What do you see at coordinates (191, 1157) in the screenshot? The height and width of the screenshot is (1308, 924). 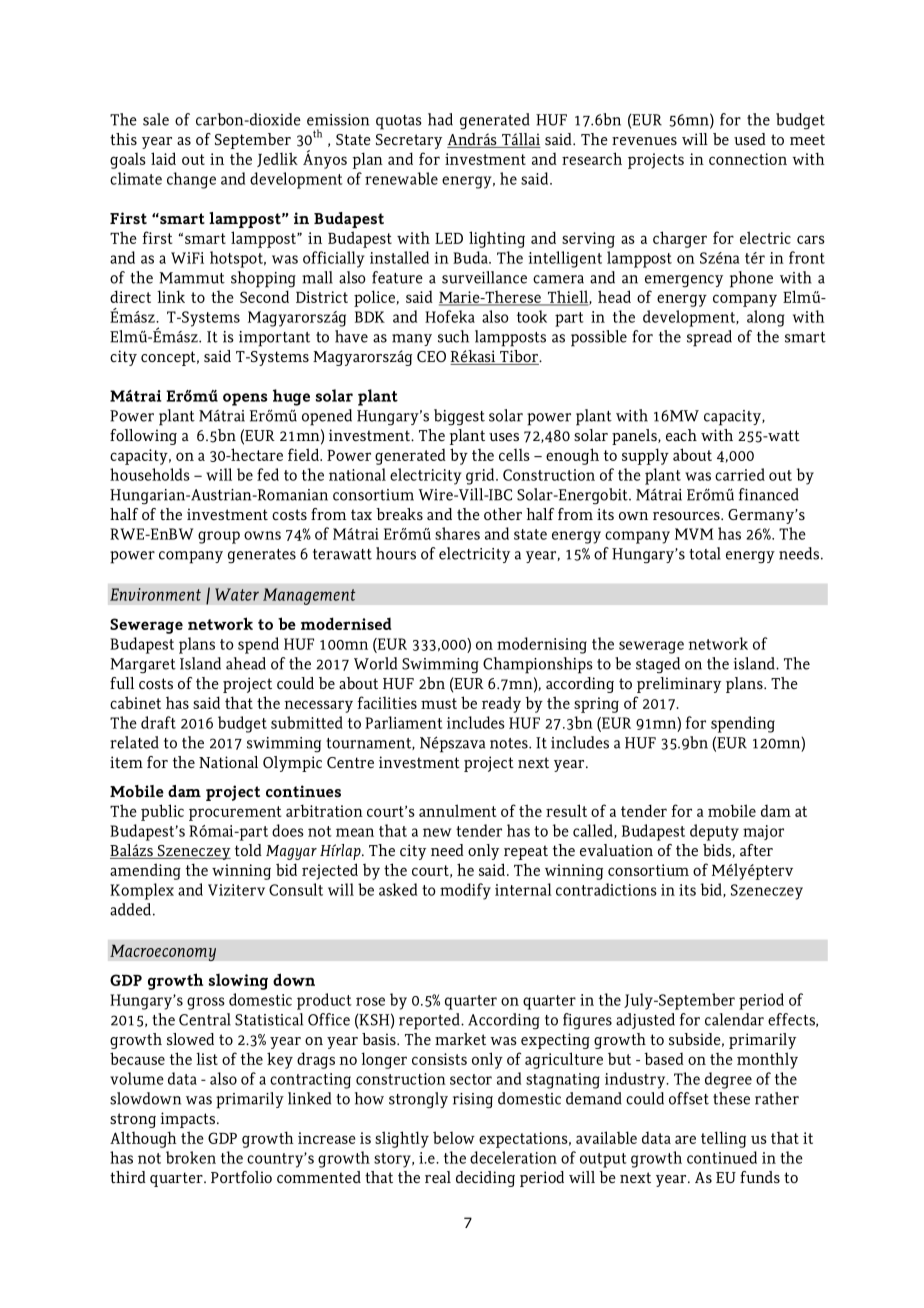 I see `broken` at bounding box center [191, 1157].
